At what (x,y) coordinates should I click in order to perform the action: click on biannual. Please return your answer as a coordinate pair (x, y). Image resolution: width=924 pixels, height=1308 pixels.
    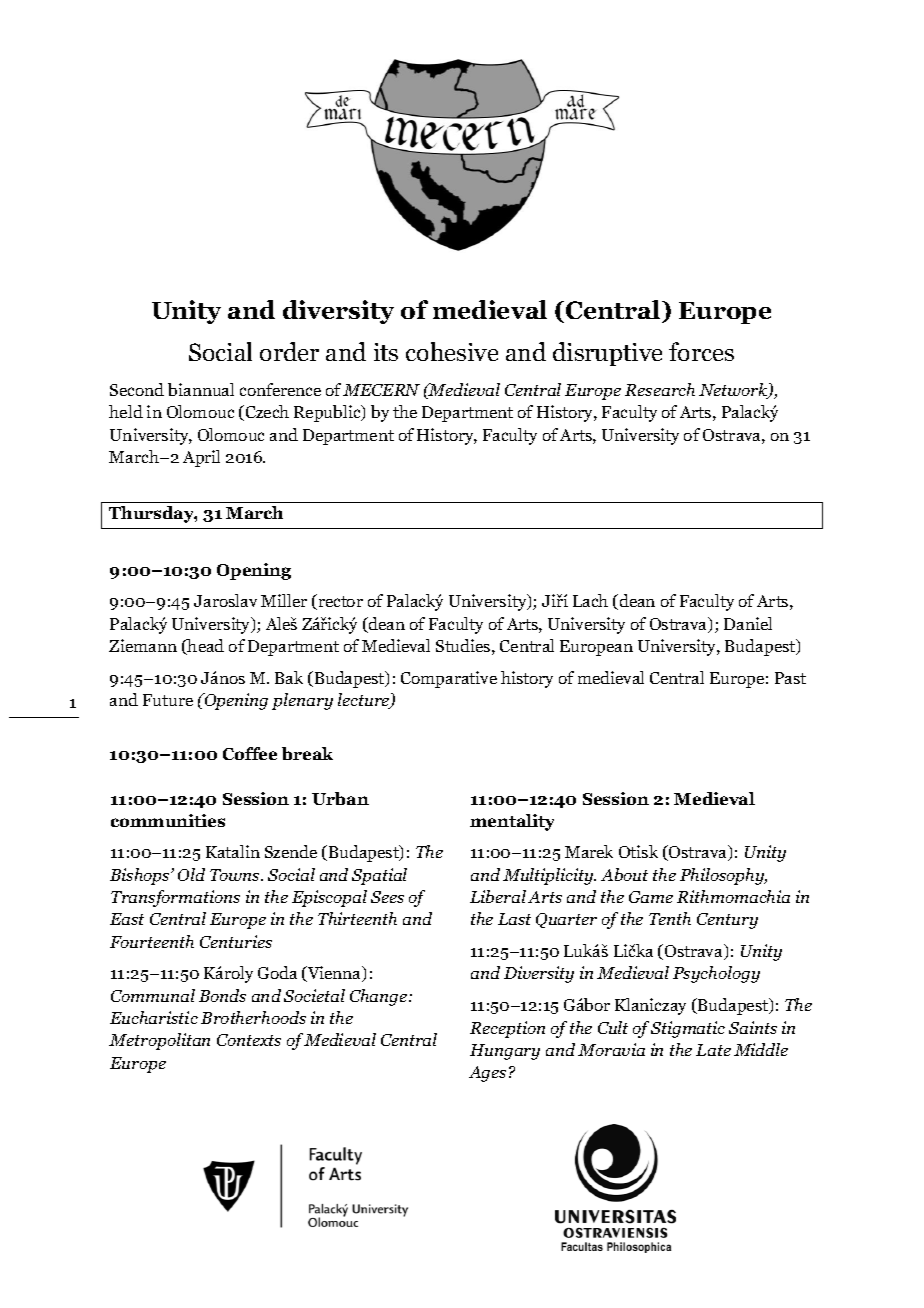
    Looking at the image, I should click on (201, 389).
